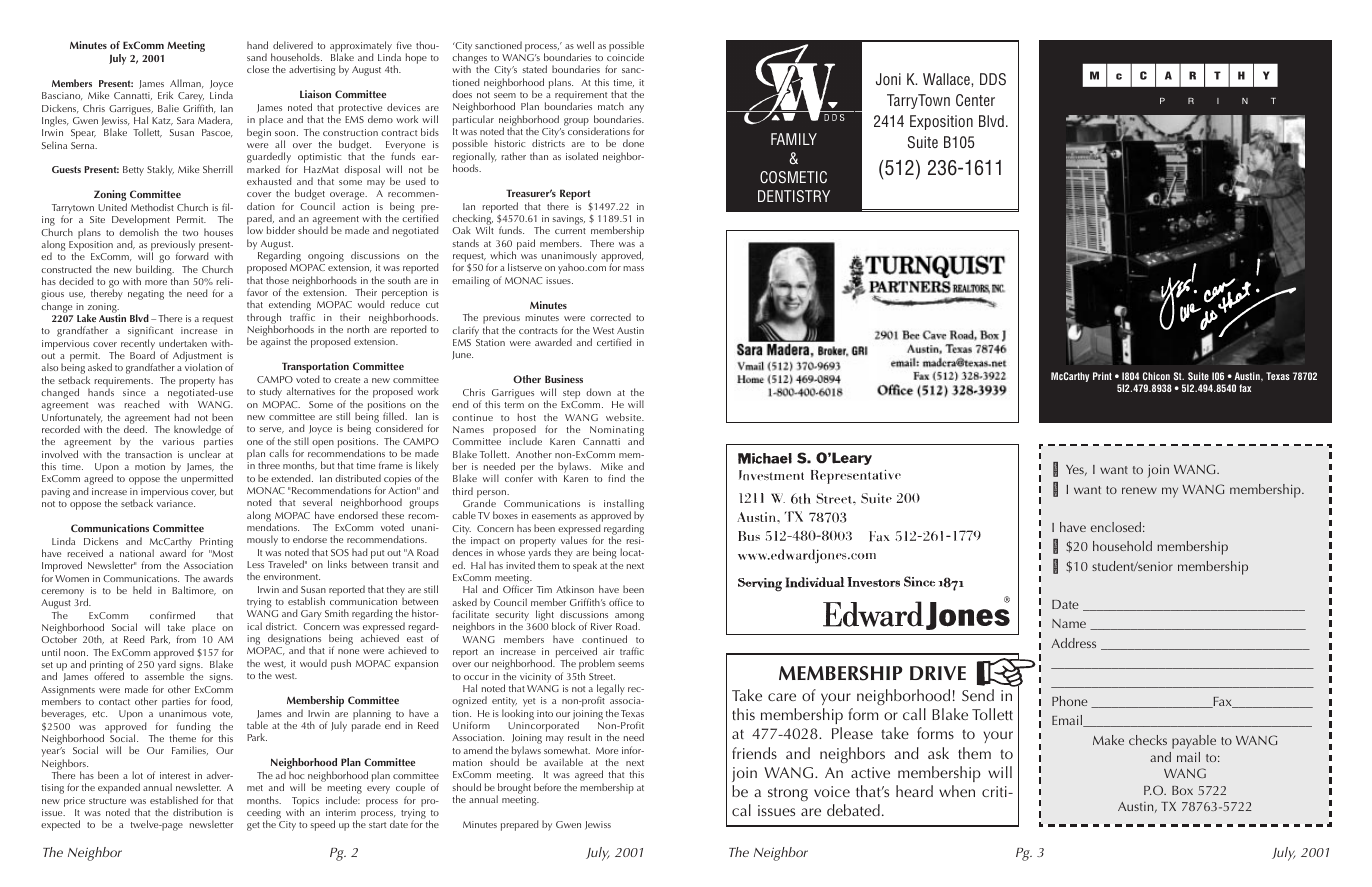 This image has width=1372, height=887. What do you see at coordinates (165, 95) in the image?
I see `Erik` at bounding box center [165, 95].
